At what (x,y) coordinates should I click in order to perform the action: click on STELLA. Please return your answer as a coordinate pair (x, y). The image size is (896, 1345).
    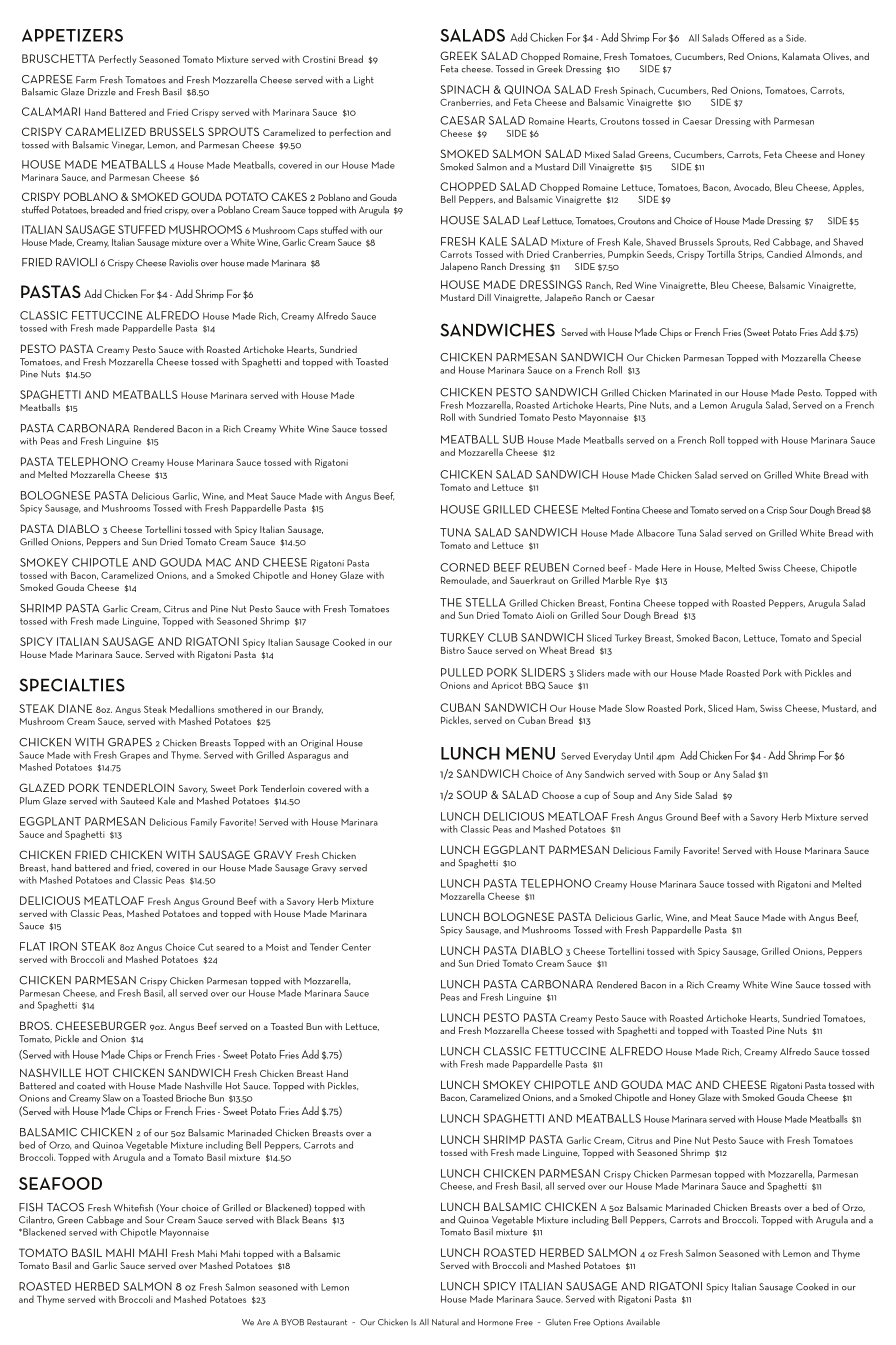
    Looking at the image, I should click on (486, 602).
